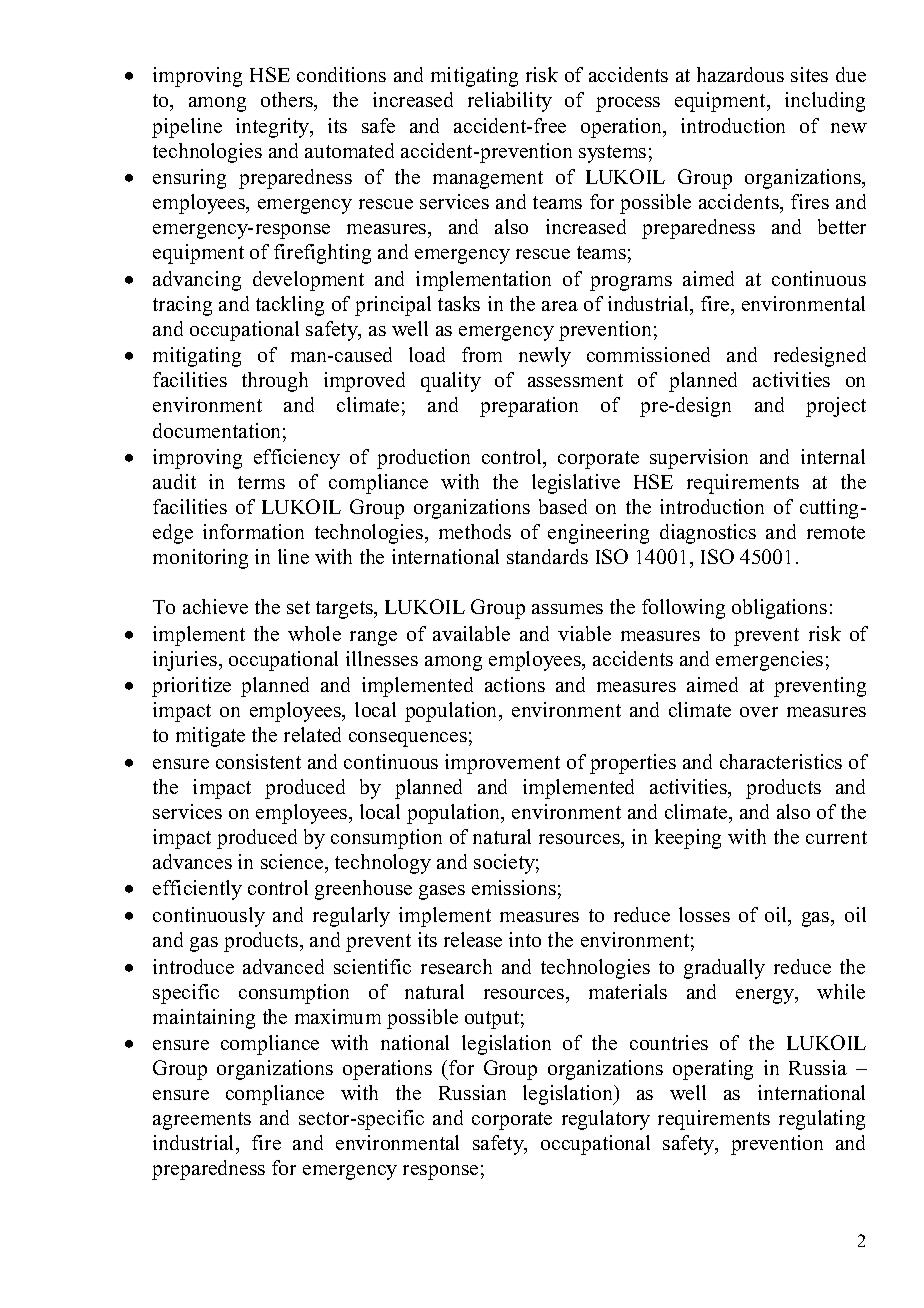 This image has height=1308, width=924. Describe the element at coordinates (740, 74) in the image. I see `hazardous` at that location.
